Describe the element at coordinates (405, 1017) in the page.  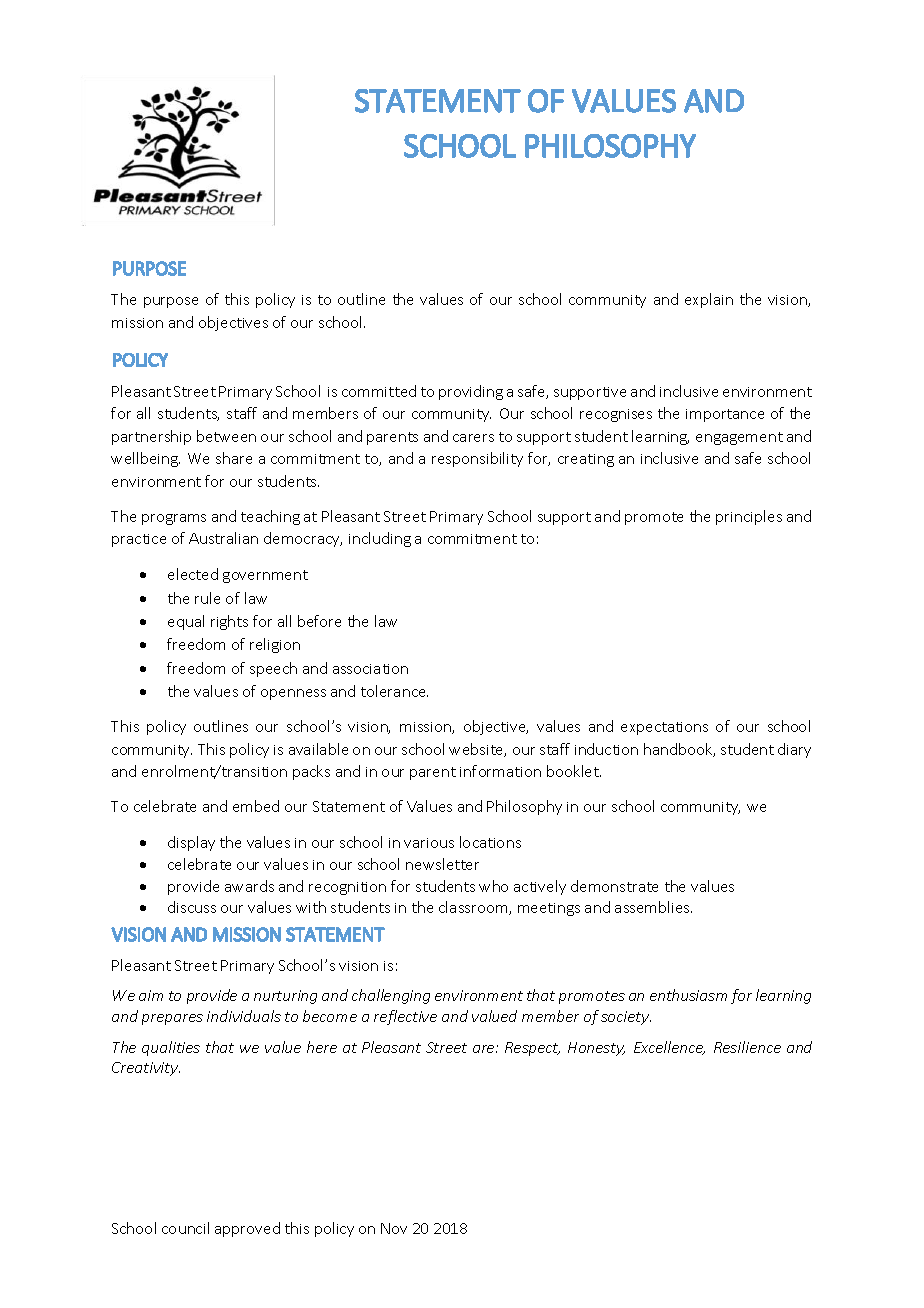
I see `reflective` at that location.
